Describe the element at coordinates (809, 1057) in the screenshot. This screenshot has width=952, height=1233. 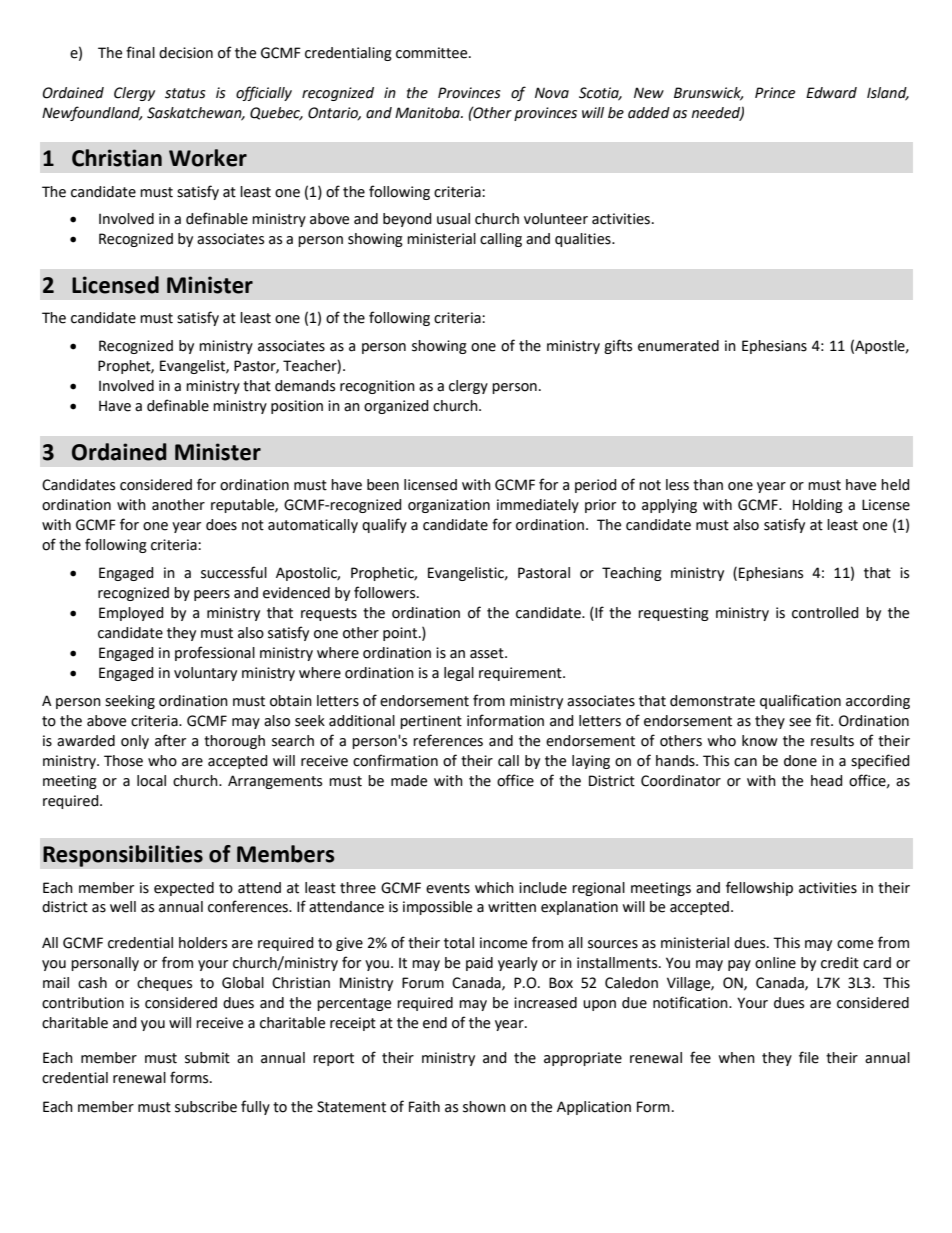
I see `file` at that location.
